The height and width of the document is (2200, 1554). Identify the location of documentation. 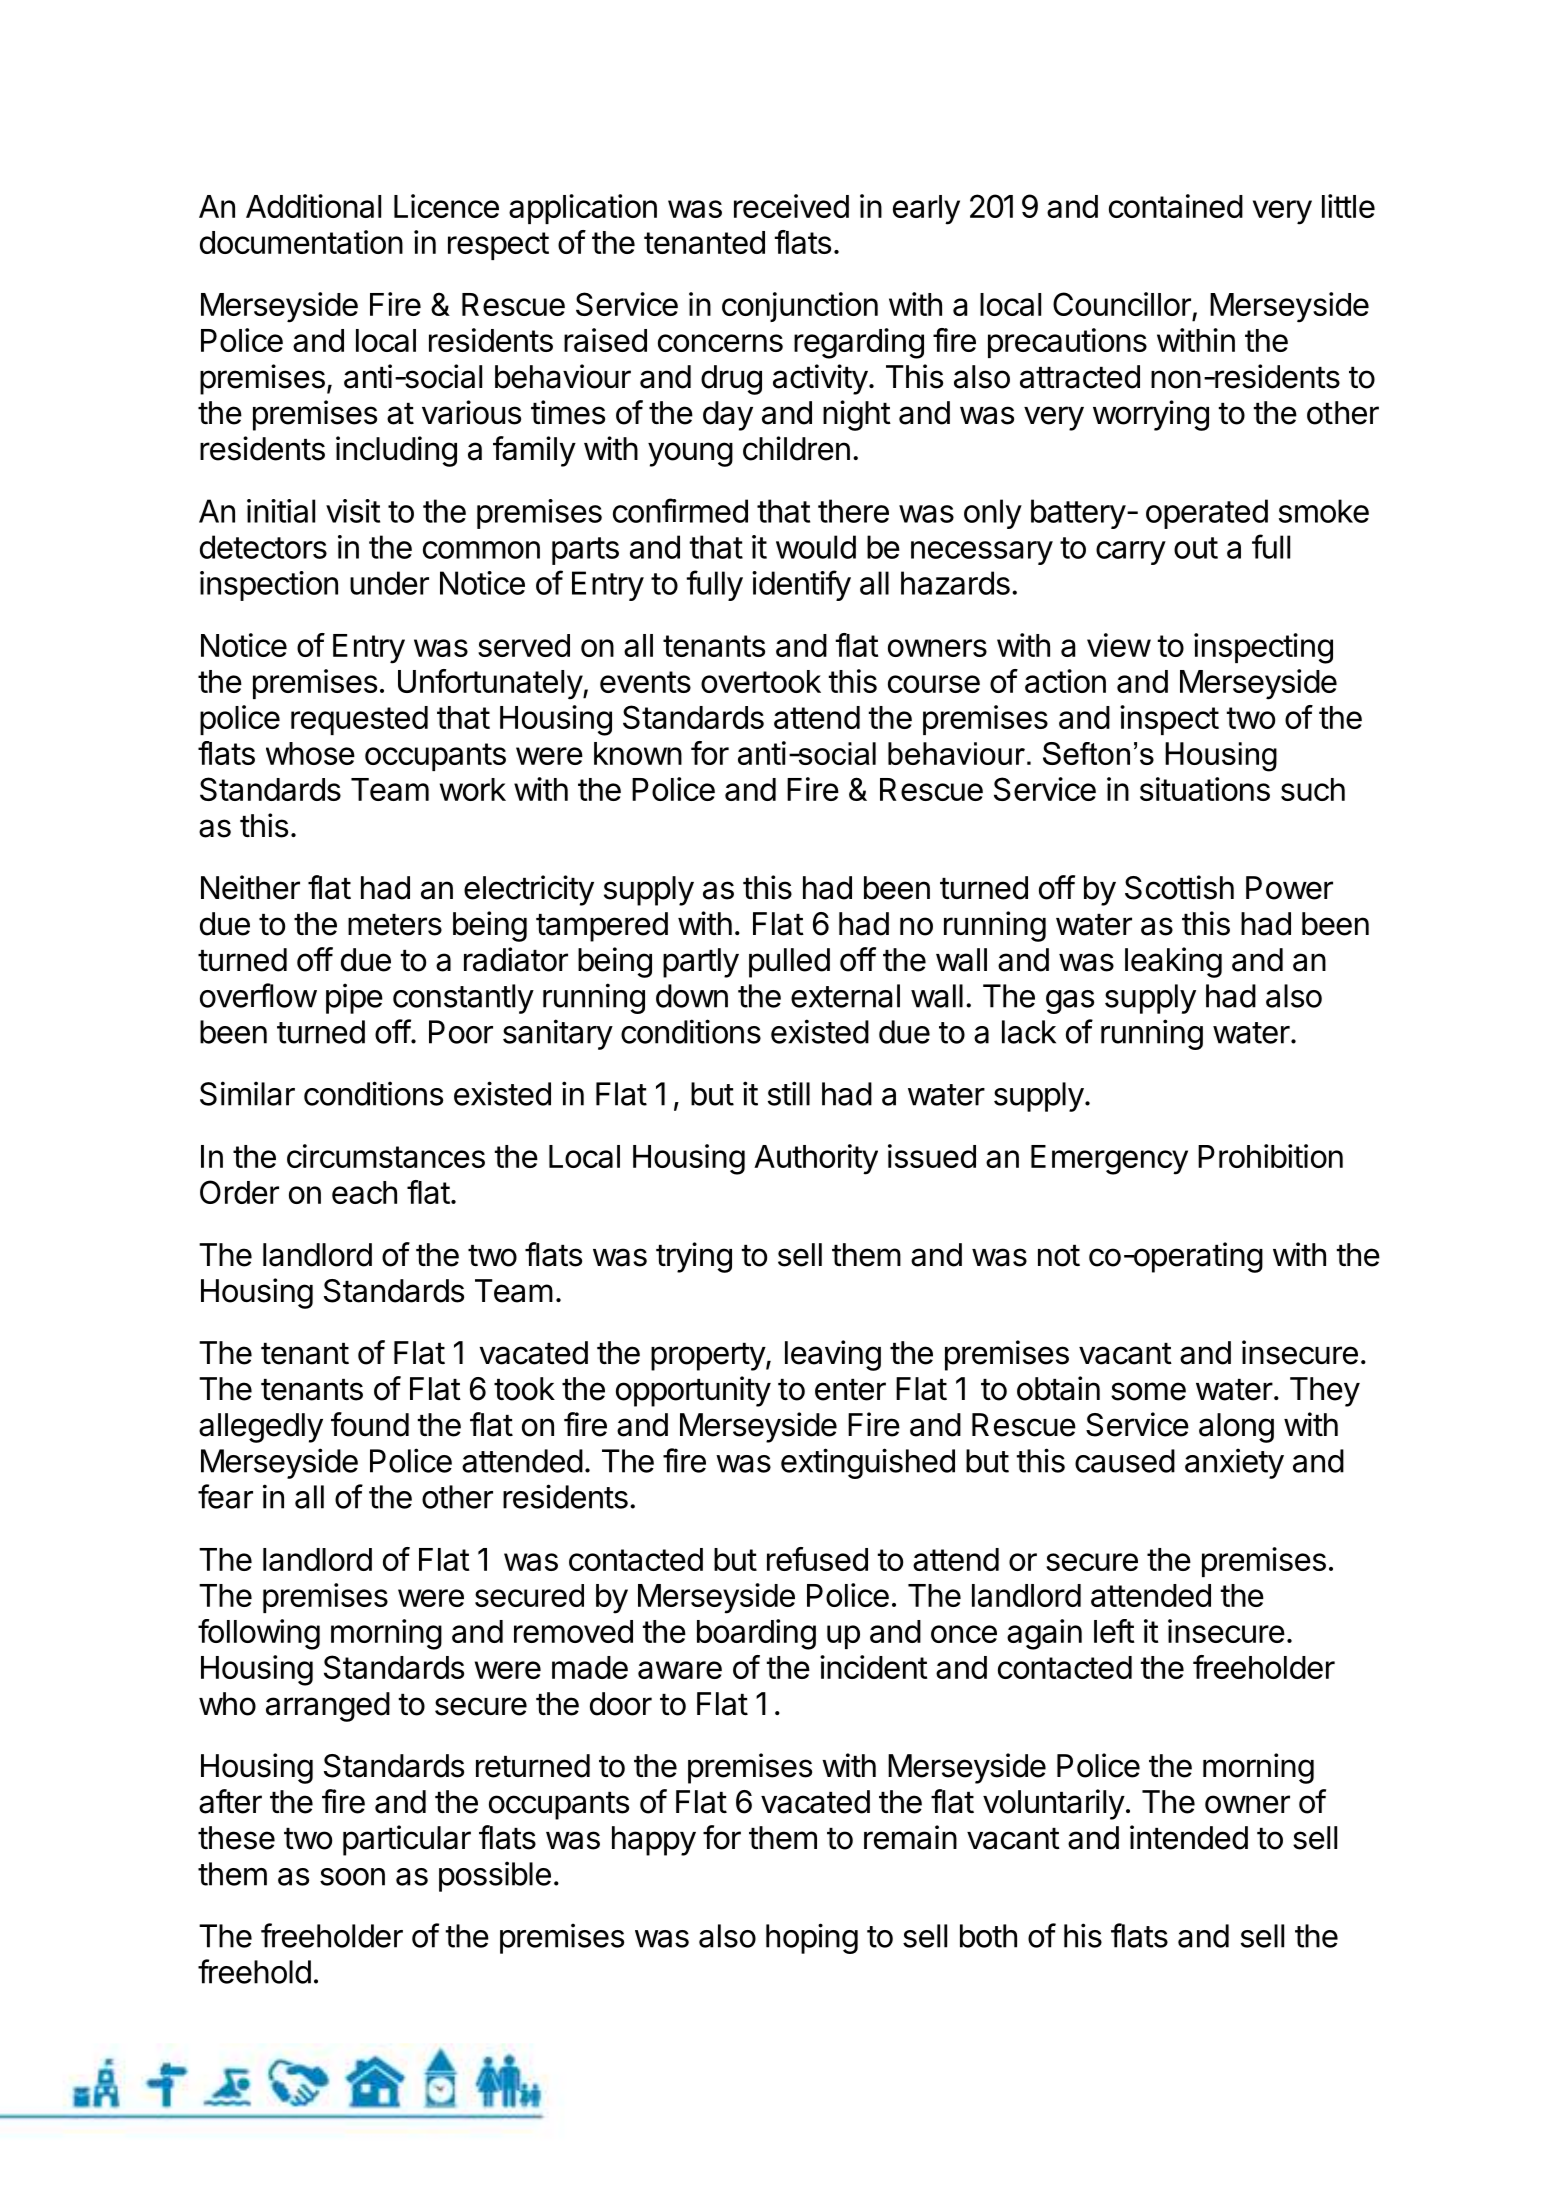
(301, 242).
